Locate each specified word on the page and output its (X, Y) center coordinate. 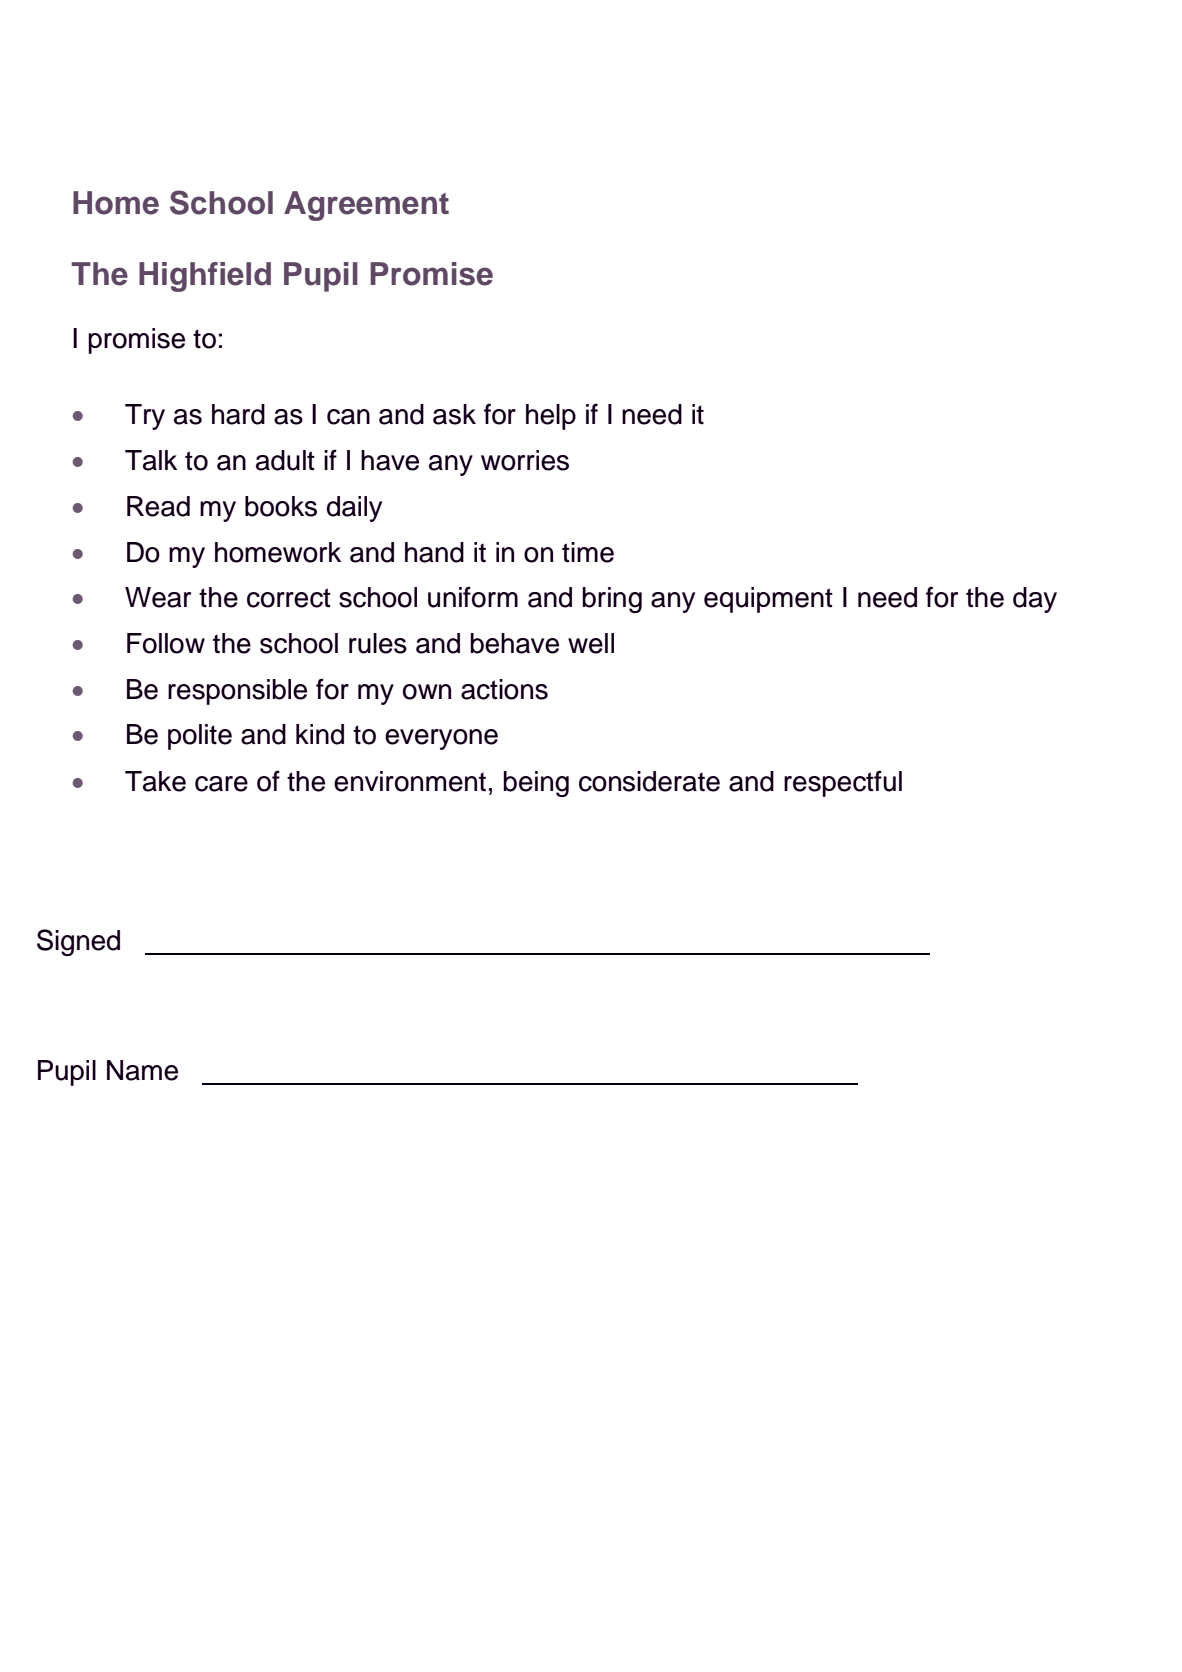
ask (454, 414)
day (1035, 600)
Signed (78, 942)
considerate (649, 781)
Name (142, 1070)
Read (158, 506)
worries (525, 460)
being (536, 784)
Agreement (366, 206)
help (551, 417)
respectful (843, 783)
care (221, 784)
